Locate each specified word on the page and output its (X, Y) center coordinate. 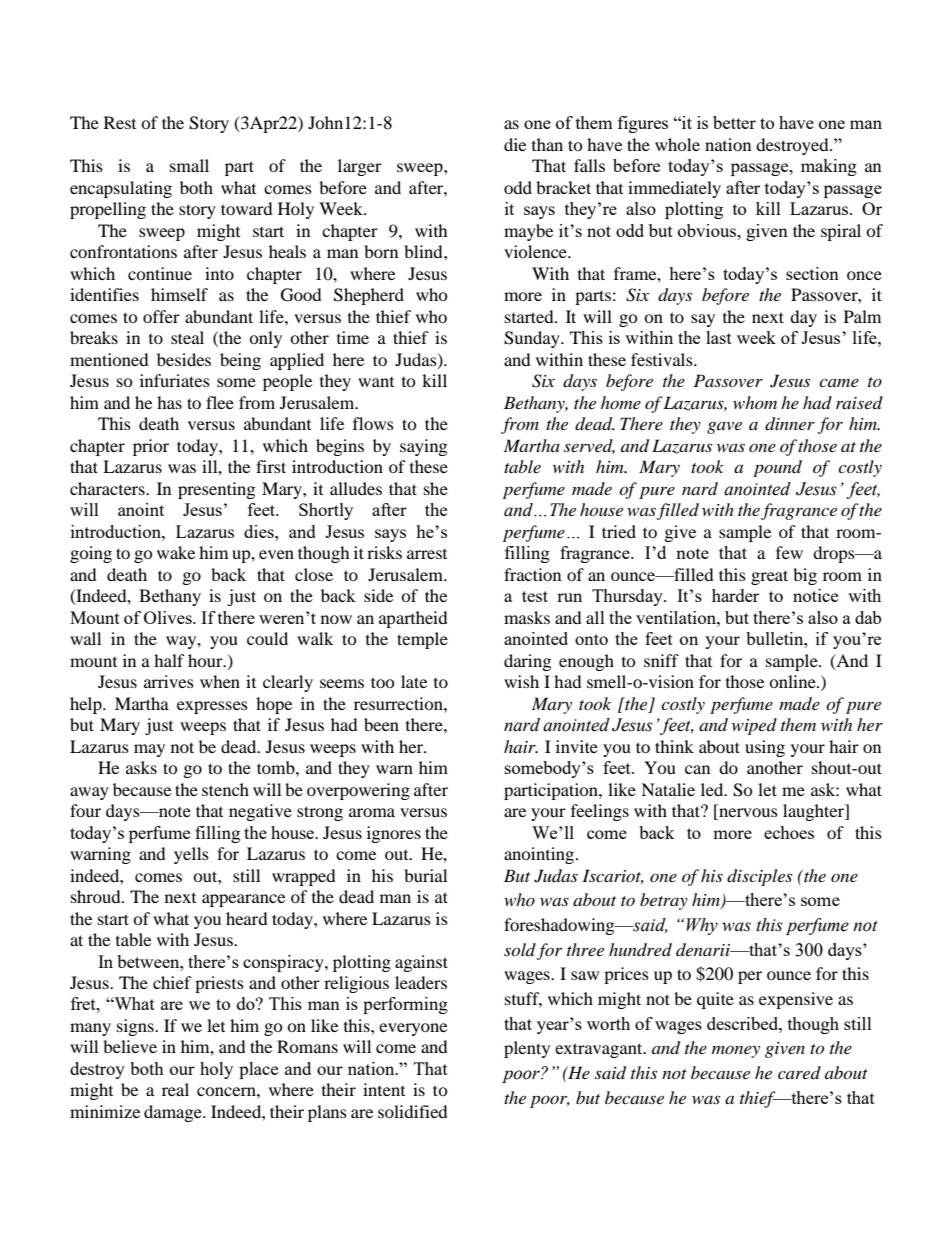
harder (735, 595)
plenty (527, 1049)
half (169, 660)
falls (589, 165)
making (829, 167)
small (189, 165)
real (175, 1089)
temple (422, 640)
